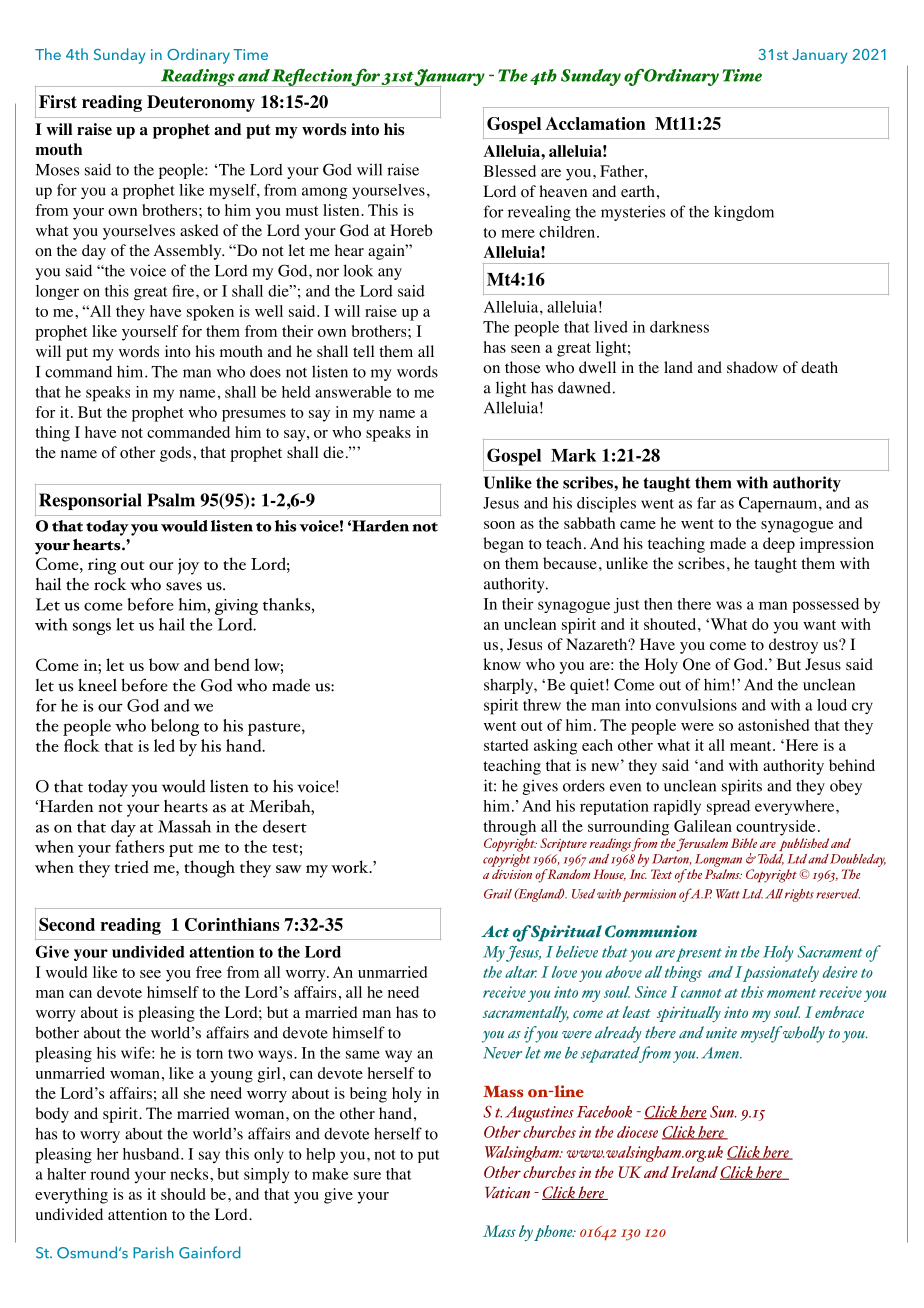  What do you see at coordinates (637, 1132) in the document?
I see `diocese` at bounding box center [637, 1132].
